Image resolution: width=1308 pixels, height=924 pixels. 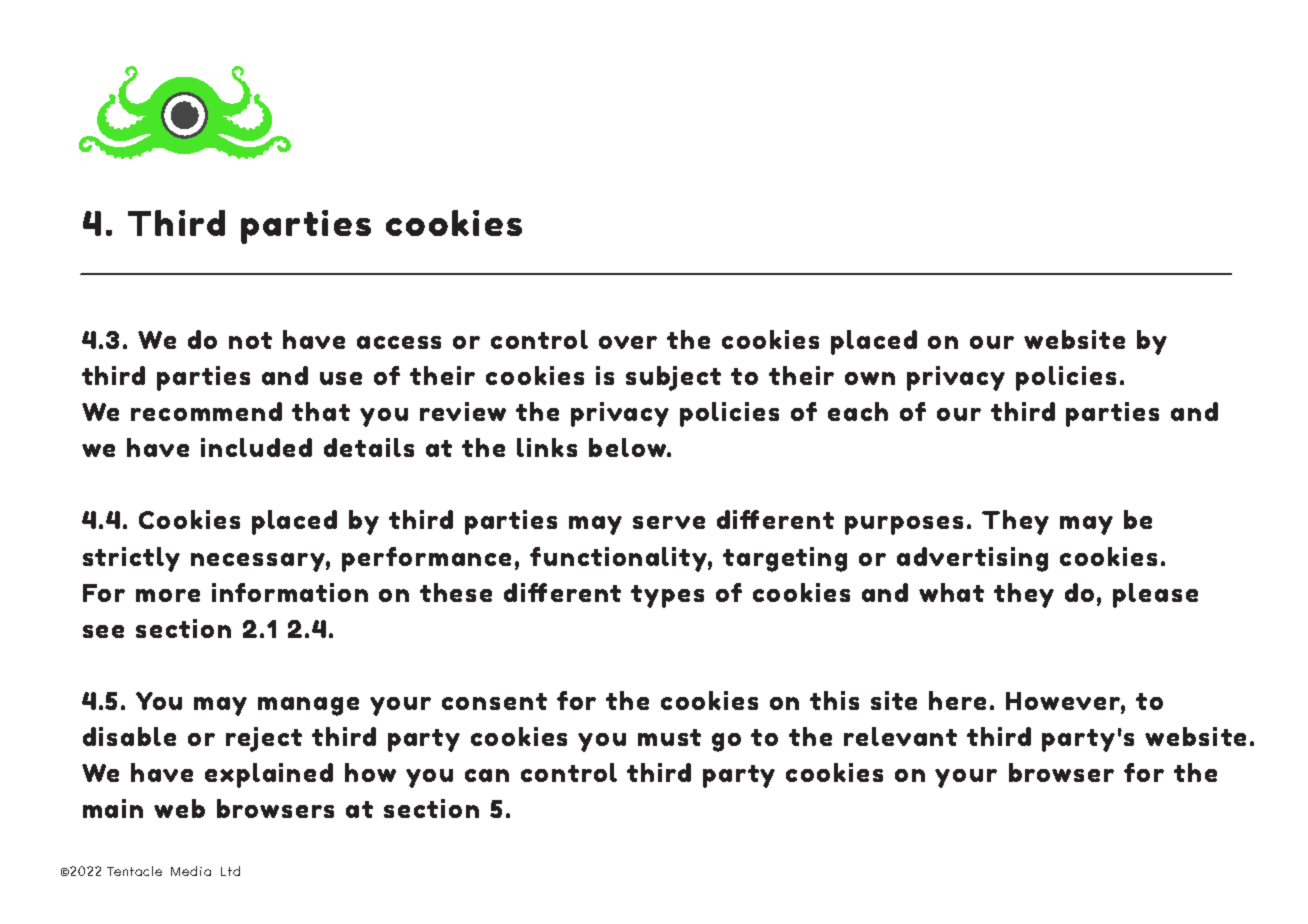 What do you see at coordinates (308, 706) in the screenshot?
I see `manage` at bounding box center [308, 706].
